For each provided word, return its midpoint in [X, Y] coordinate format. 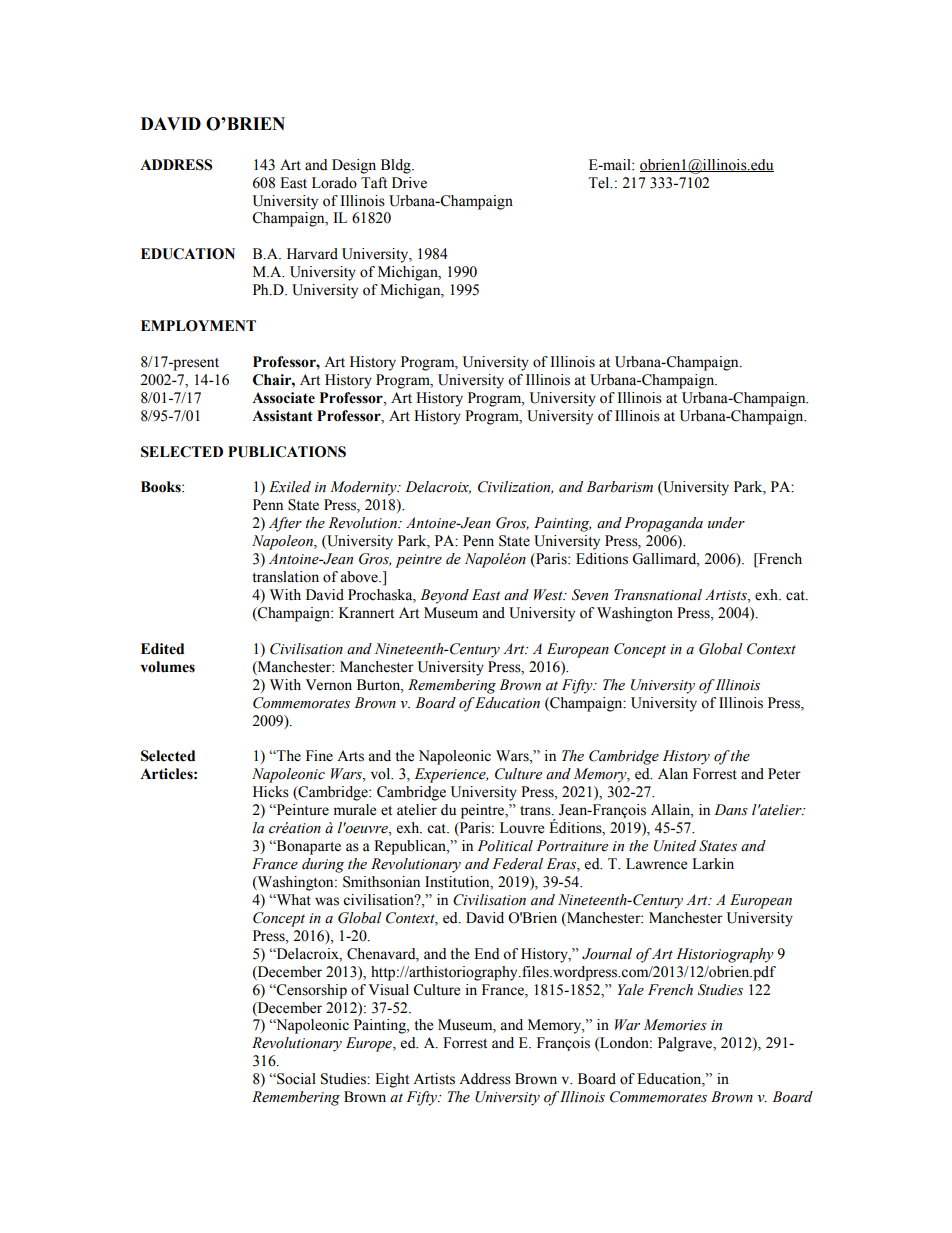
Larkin [713, 863]
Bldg [397, 166]
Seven [590, 595]
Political [505, 846]
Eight [392, 1080]
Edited [162, 649]
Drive [409, 183]
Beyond [444, 596]
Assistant [282, 416]
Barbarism [619, 487]
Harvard [312, 254]
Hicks [271, 792]
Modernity [364, 488]
